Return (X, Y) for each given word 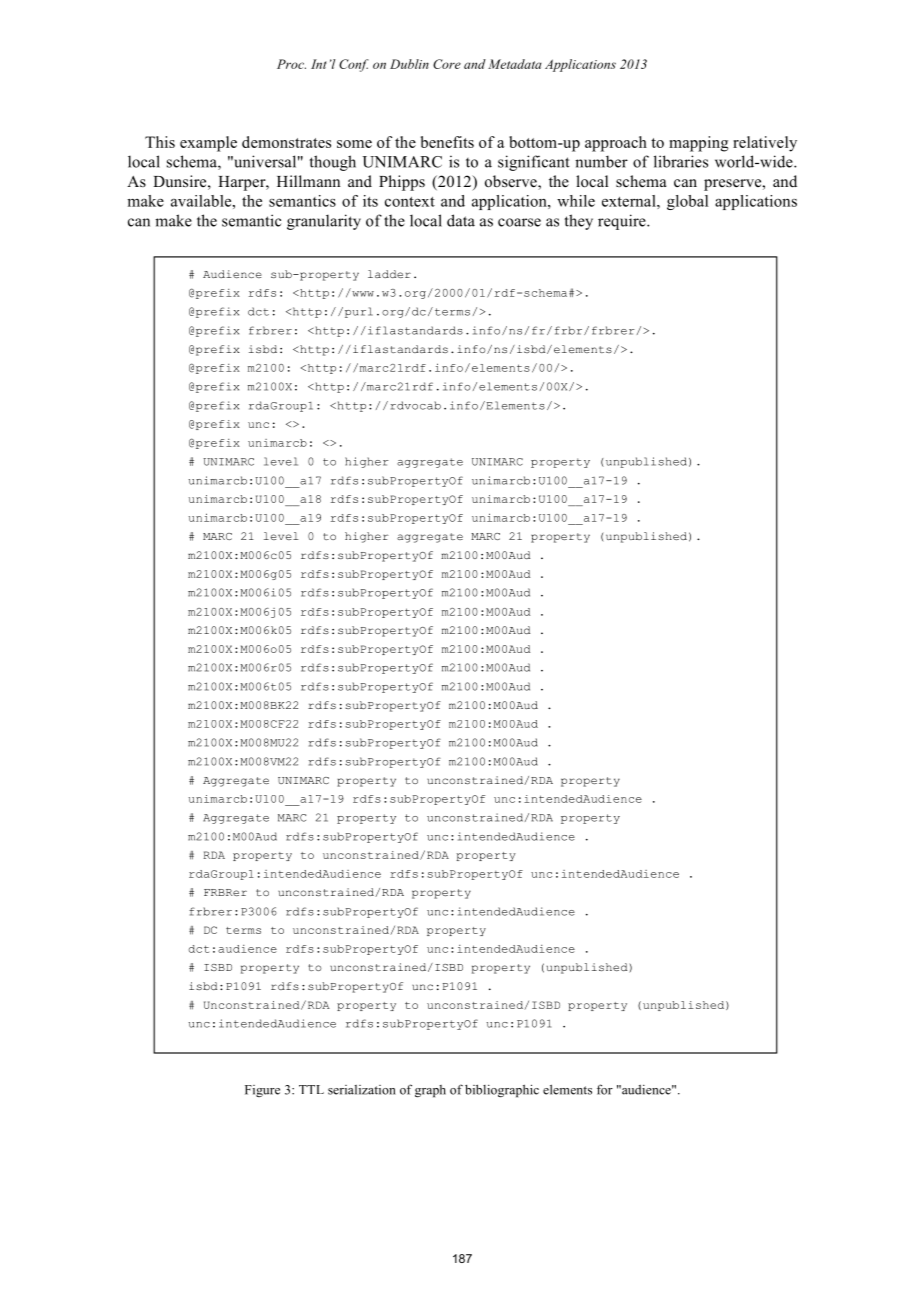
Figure (262, 1091)
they (579, 222)
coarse (519, 222)
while (576, 201)
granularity (324, 222)
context (410, 202)
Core (447, 64)
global (687, 202)
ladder (389, 274)
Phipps (402, 183)
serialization (362, 1090)
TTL (311, 1089)
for (605, 1089)
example (208, 144)
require (623, 222)
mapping (698, 144)
